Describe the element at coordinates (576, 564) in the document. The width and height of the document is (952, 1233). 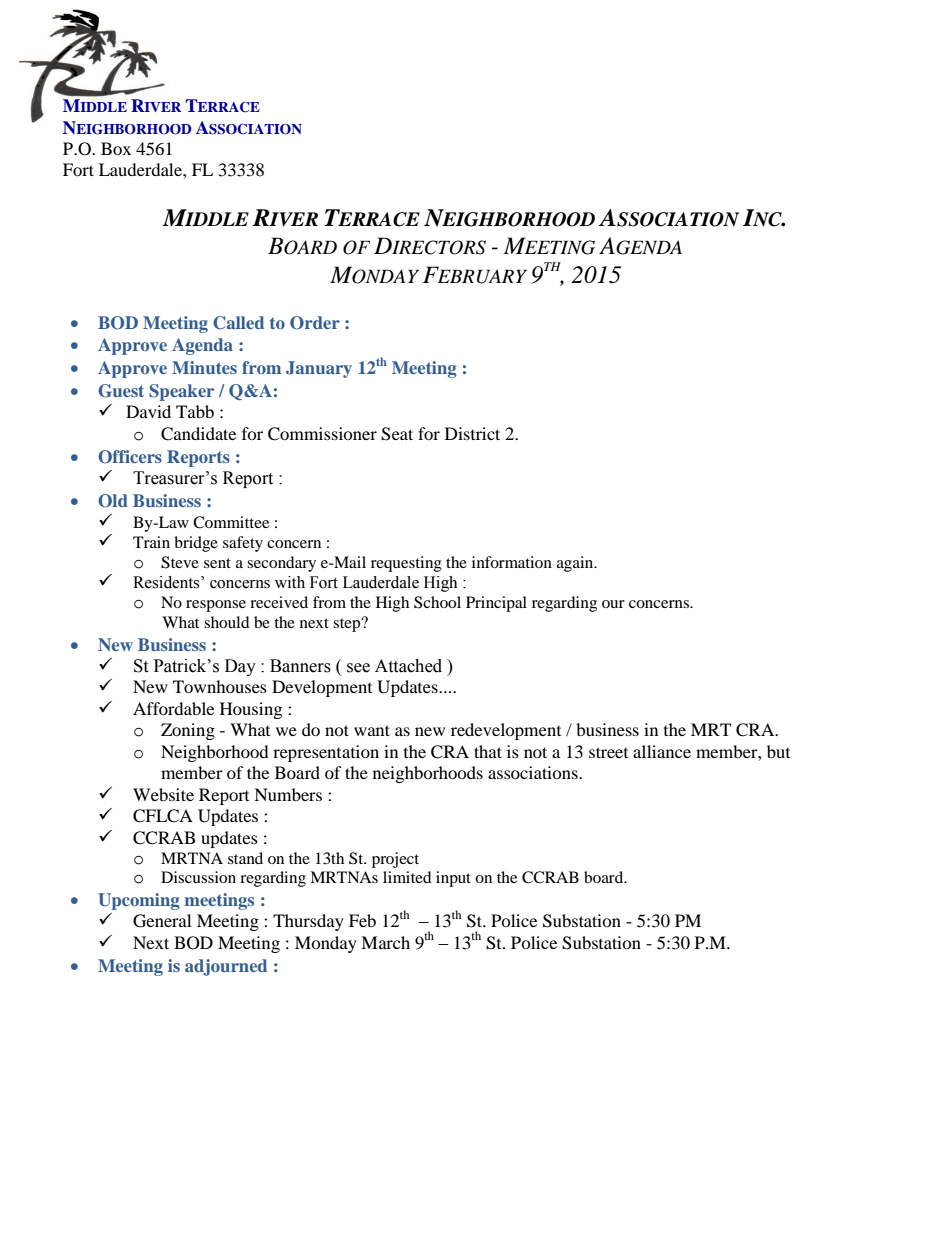
I see `again` at that location.
